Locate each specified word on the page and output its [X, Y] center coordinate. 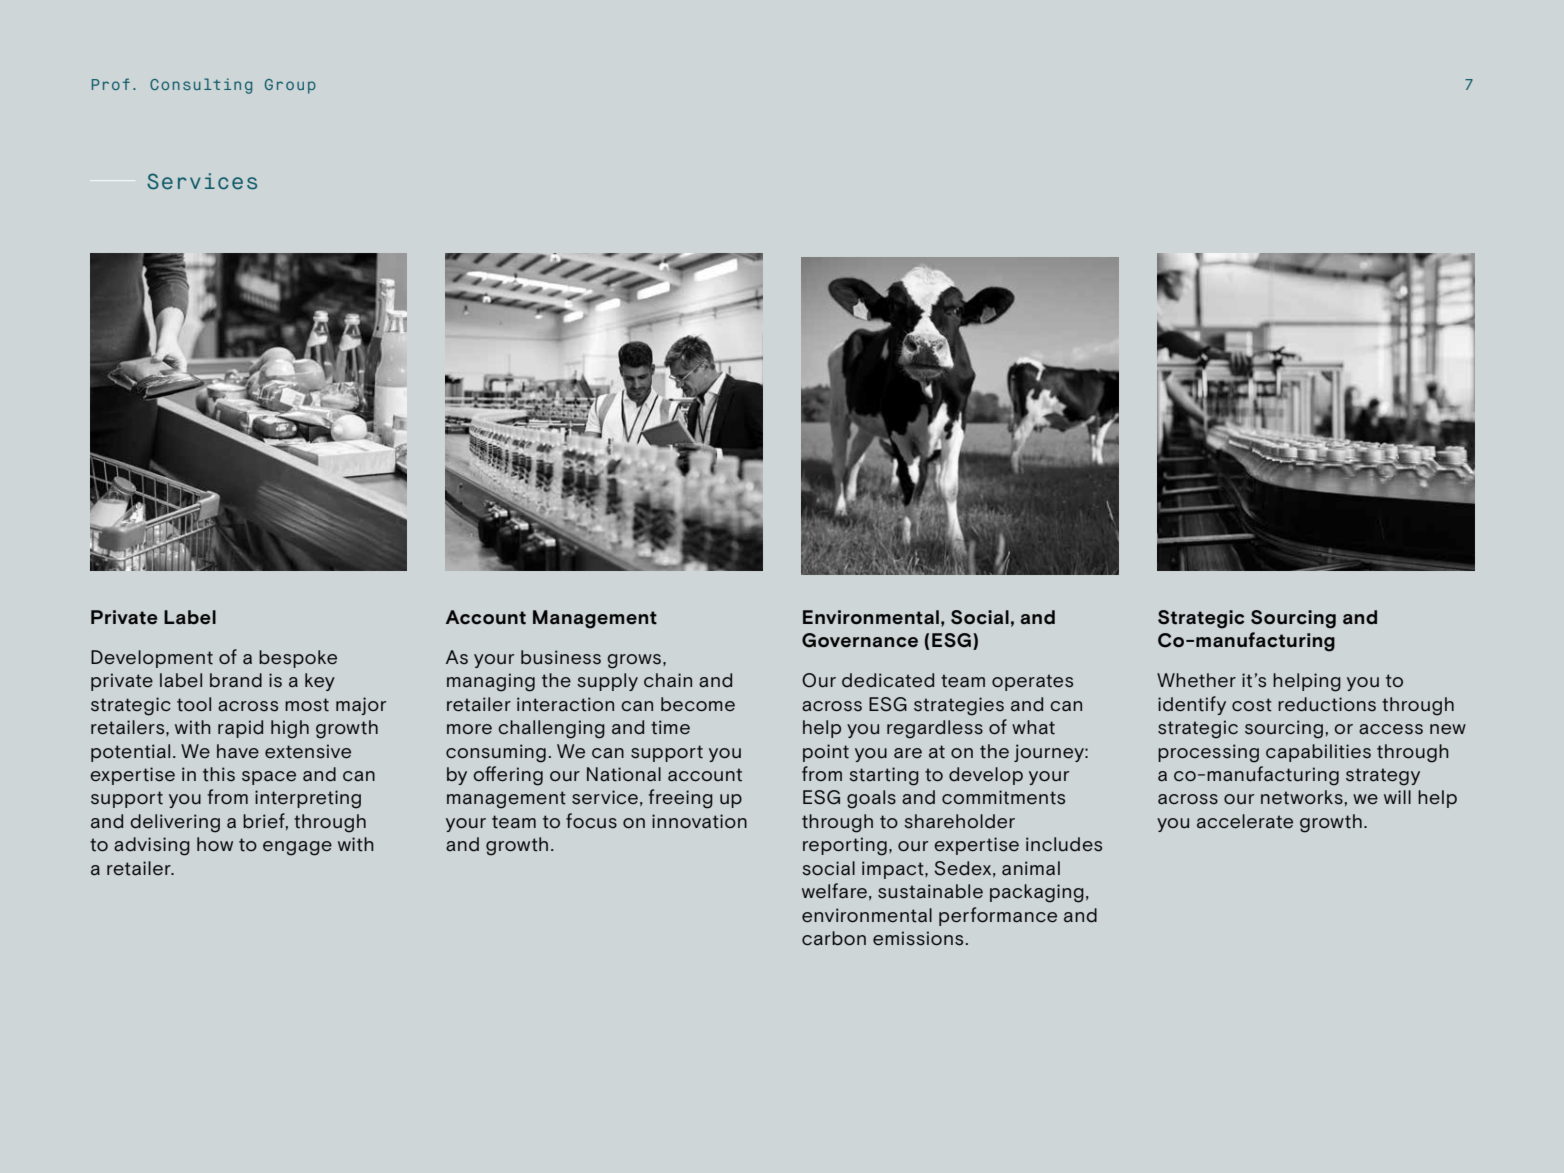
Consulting [201, 86]
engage [297, 848]
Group [290, 86]
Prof [111, 84]
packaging [1037, 893]
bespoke [298, 659]
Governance [860, 640]
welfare [834, 891]
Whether [1196, 680]
